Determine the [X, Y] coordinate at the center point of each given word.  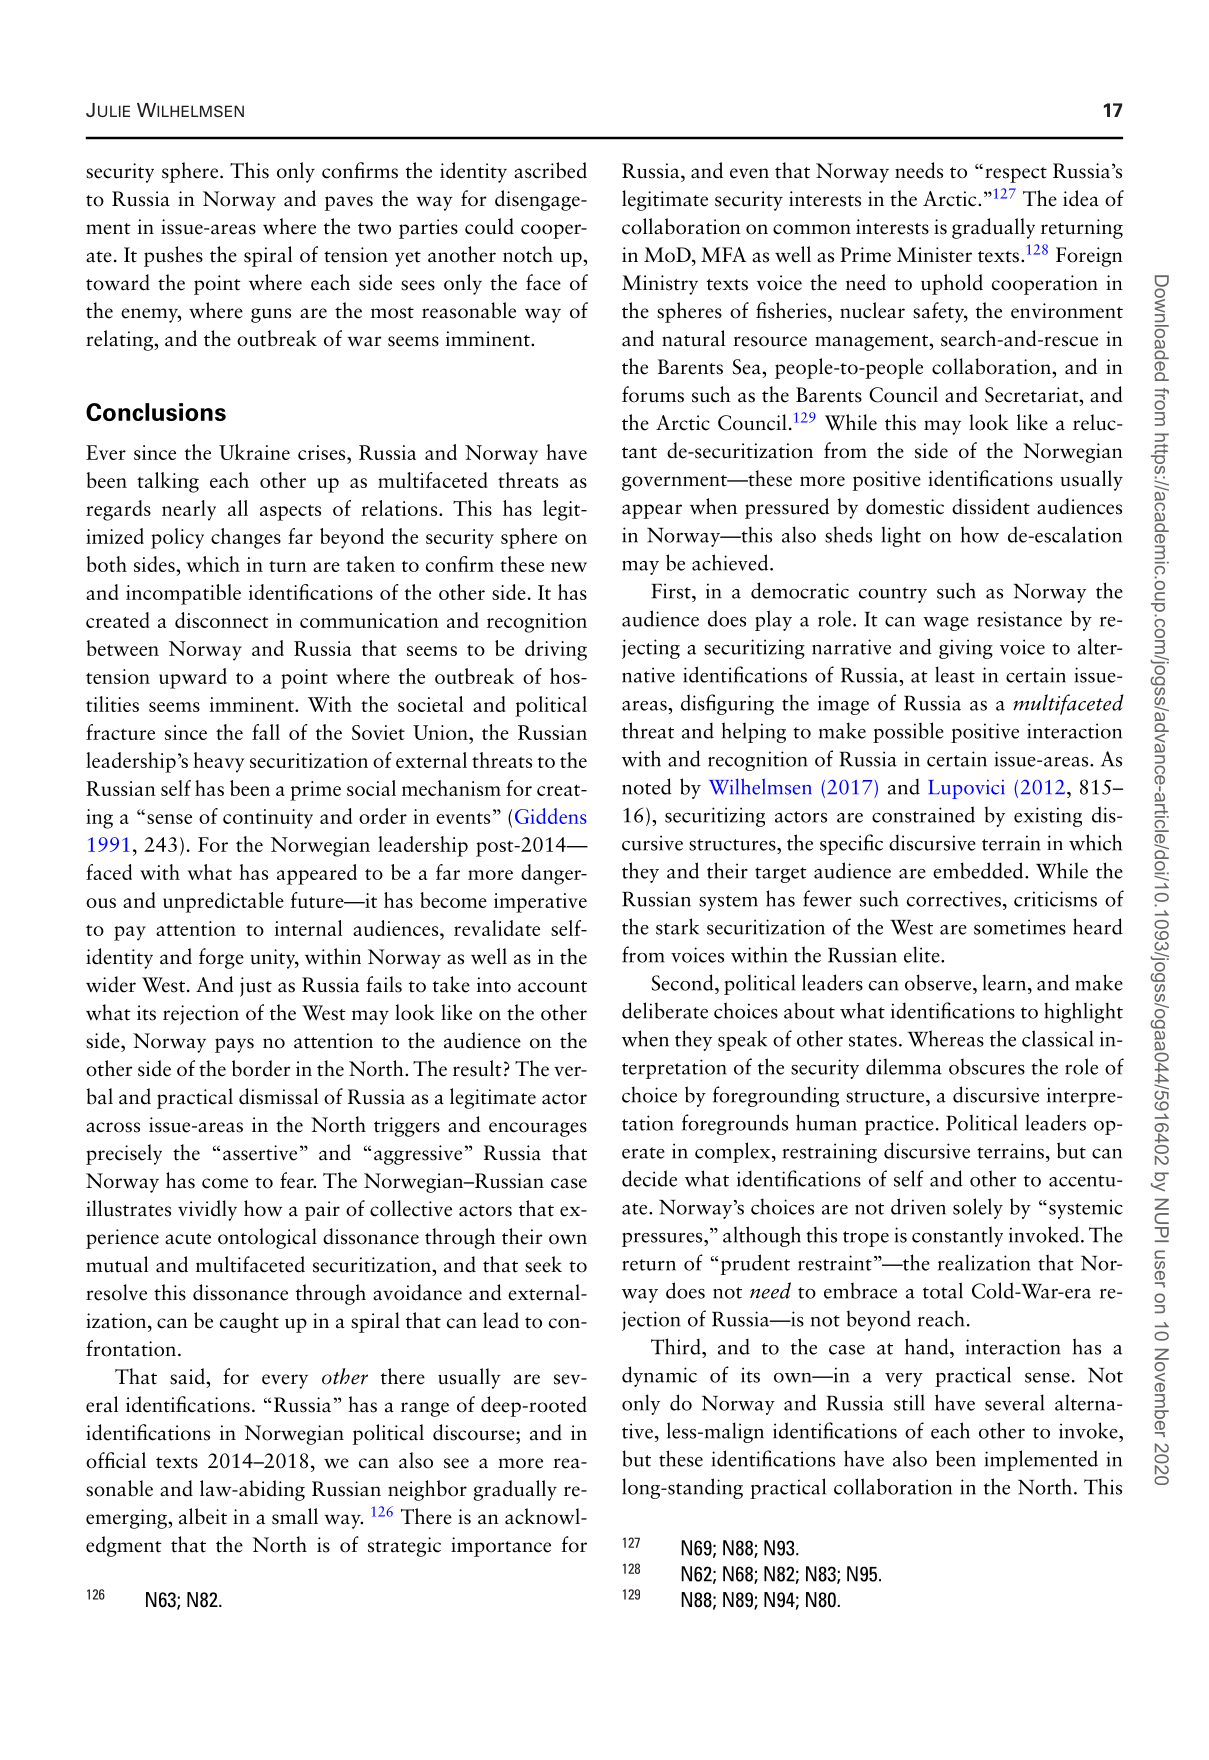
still [909, 1402]
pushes [173, 256]
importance [501, 1547]
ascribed [550, 170]
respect [1016, 175]
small [295, 1516]
